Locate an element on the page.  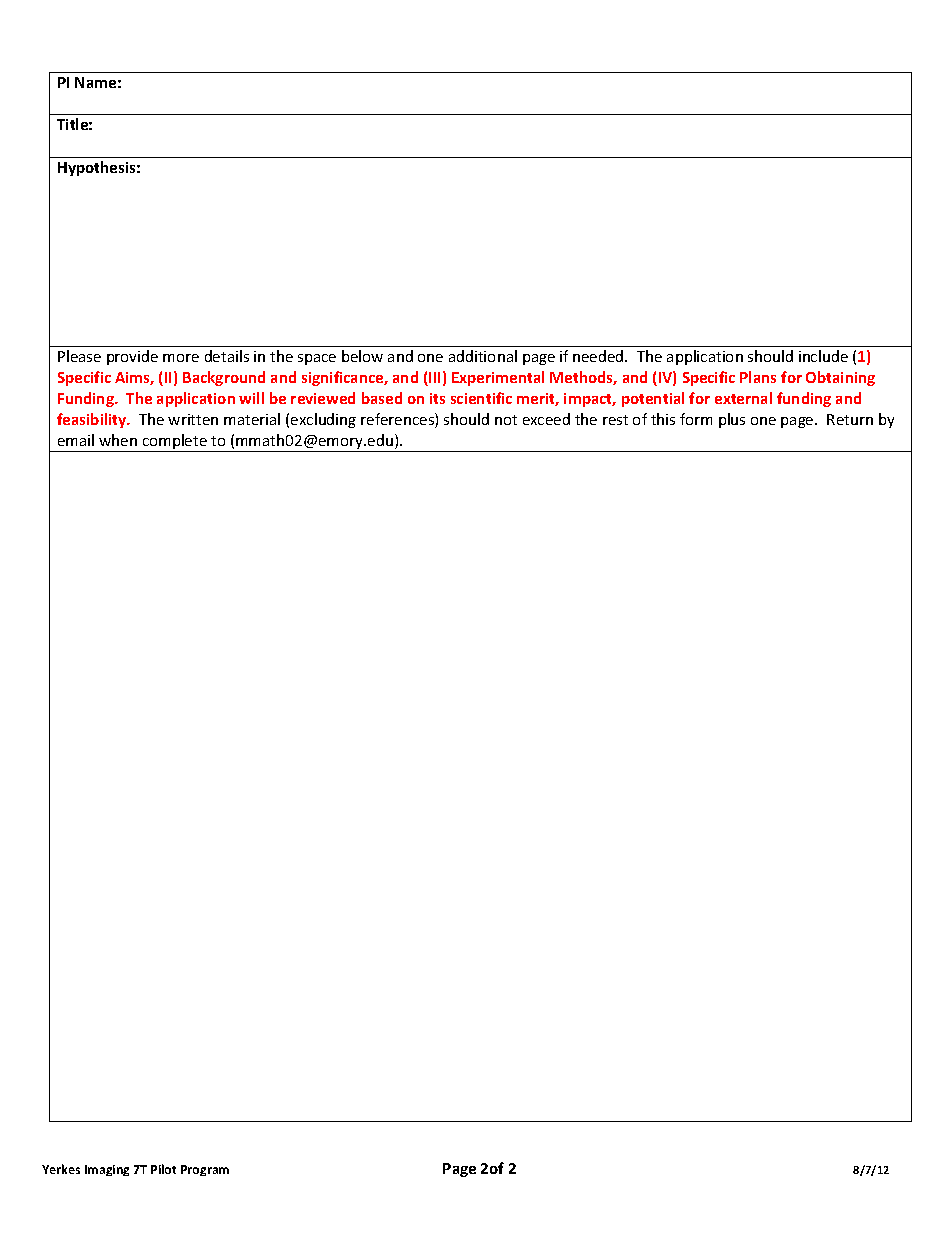
plus is located at coordinates (732, 420).
